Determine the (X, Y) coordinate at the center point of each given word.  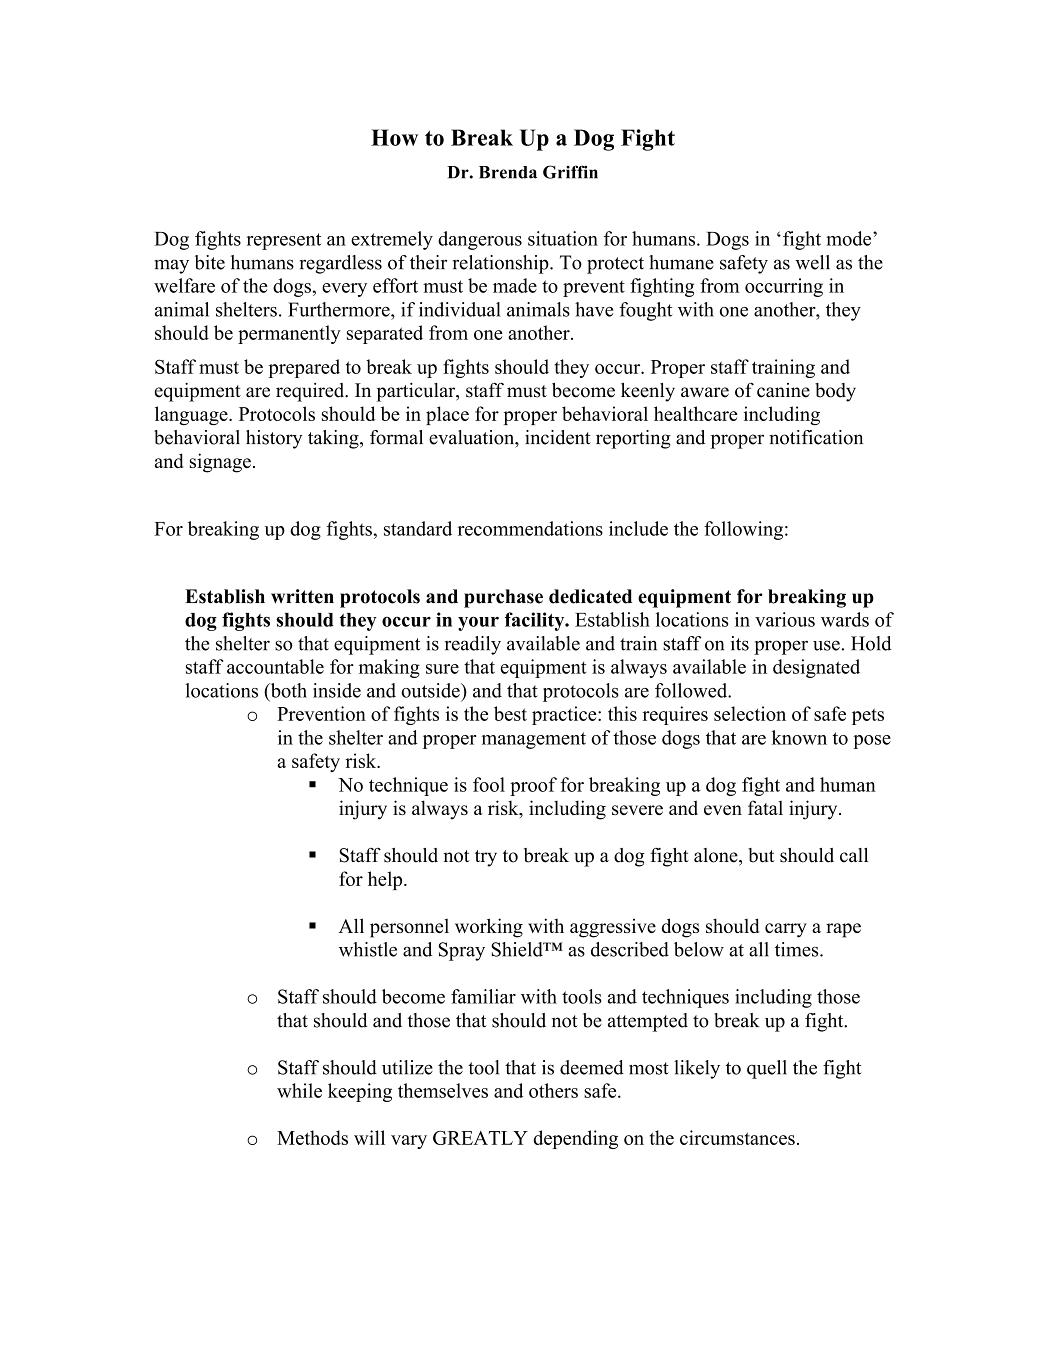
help (386, 880)
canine (783, 390)
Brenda (508, 172)
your (478, 623)
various (785, 619)
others (553, 1090)
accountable (275, 666)
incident (558, 437)
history (274, 439)
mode (850, 238)
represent (283, 241)
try (486, 858)
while (299, 1090)
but (761, 855)
